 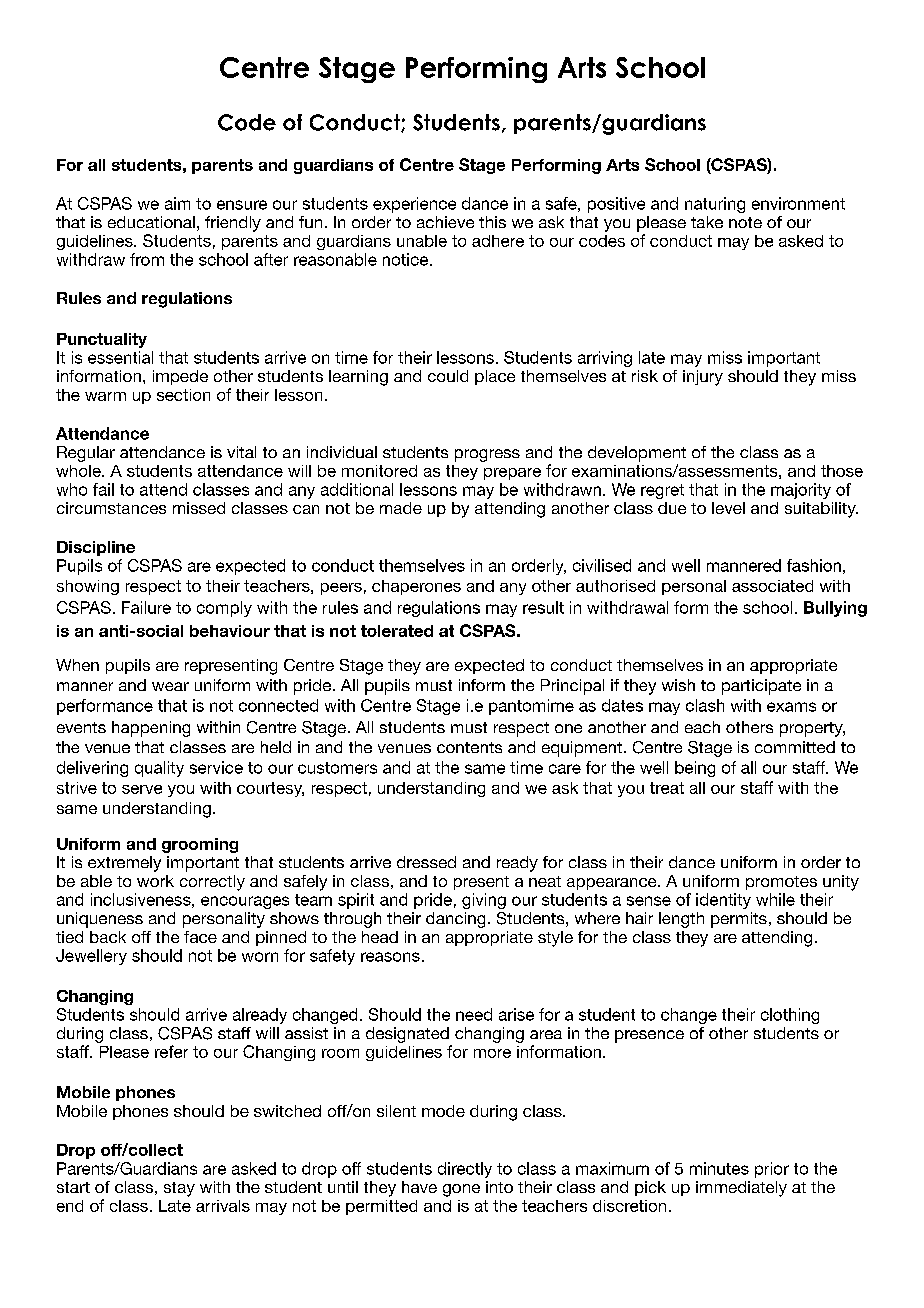 What do you see at coordinates (111, 508) in the screenshot?
I see `circumstances` at bounding box center [111, 508].
